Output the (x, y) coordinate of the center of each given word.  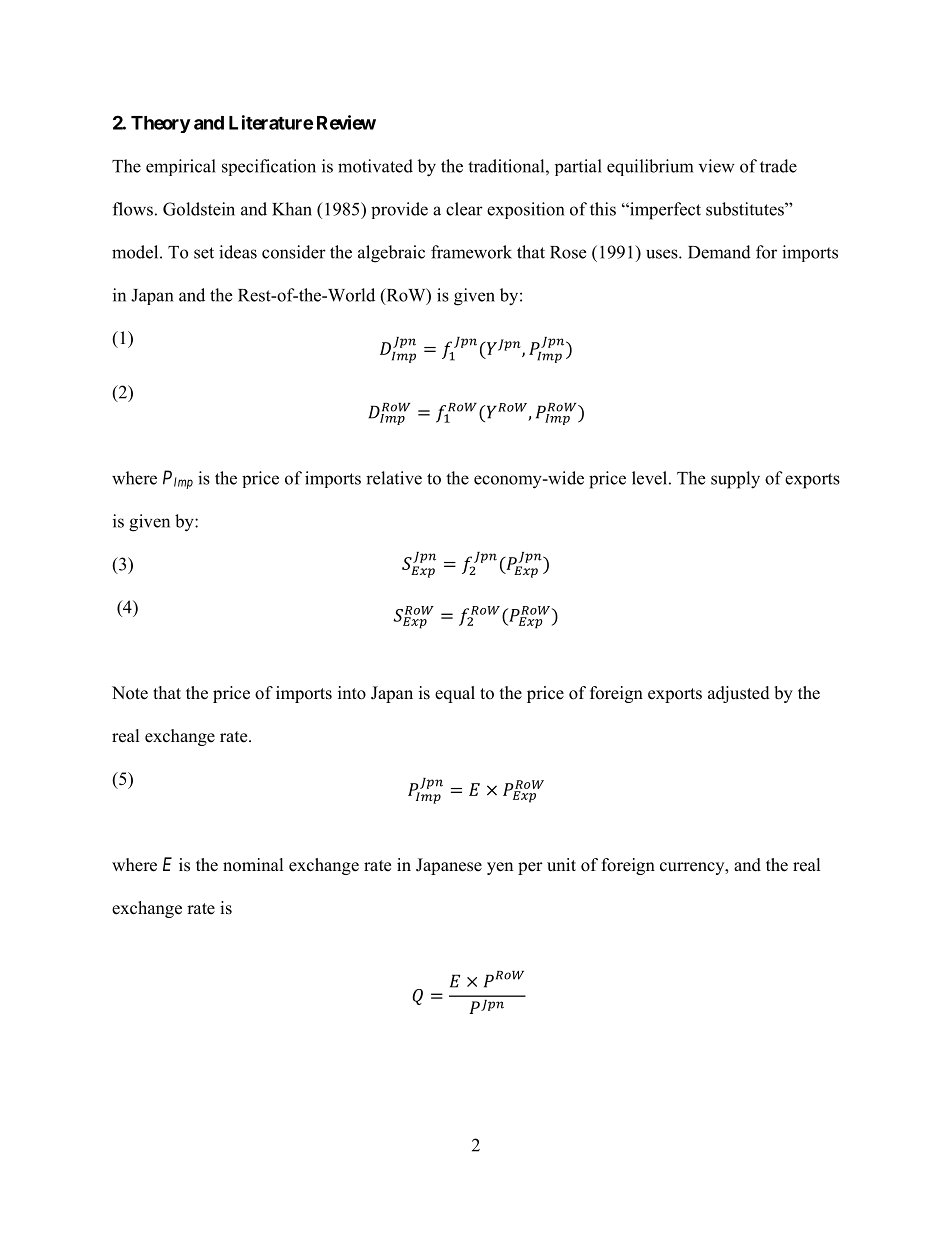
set (204, 253)
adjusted (739, 694)
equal (455, 694)
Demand (719, 252)
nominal (253, 865)
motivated (375, 166)
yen (500, 868)
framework (471, 252)
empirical (181, 167)
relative (394, 478)
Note (130, 693)
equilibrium (650, 167)
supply (735, 480)
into (352, 693)
